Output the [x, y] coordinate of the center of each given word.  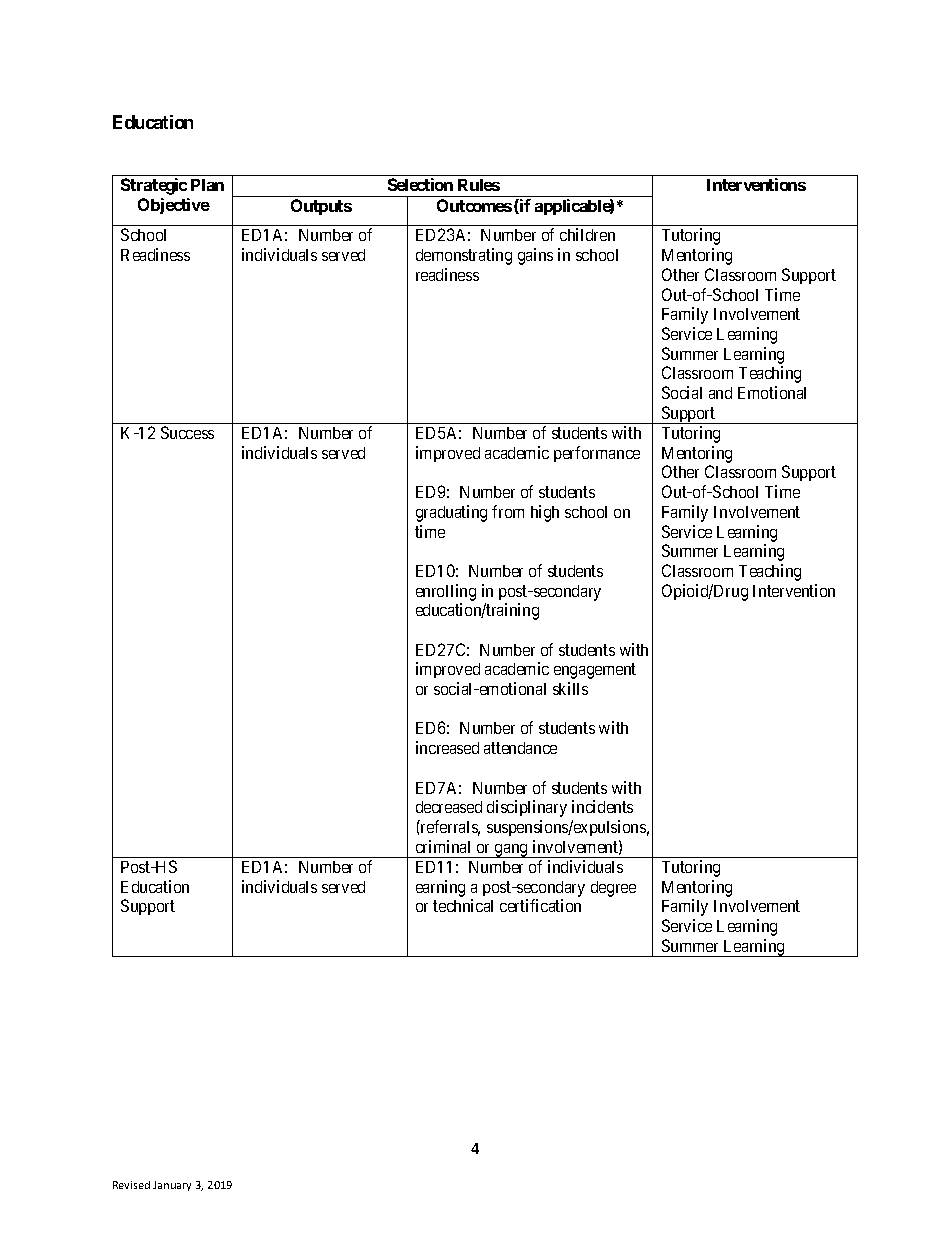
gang [511, 851]
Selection [420, 184]
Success [187, 432]
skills [570, 688]
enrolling [446, 592]
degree [613, 889]
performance [597, 454]
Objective [174, 206]
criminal [443, 846]
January [172, 1186]
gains [535, 256]
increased [447, 747]
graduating [451, 513]
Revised [131, 1185]
